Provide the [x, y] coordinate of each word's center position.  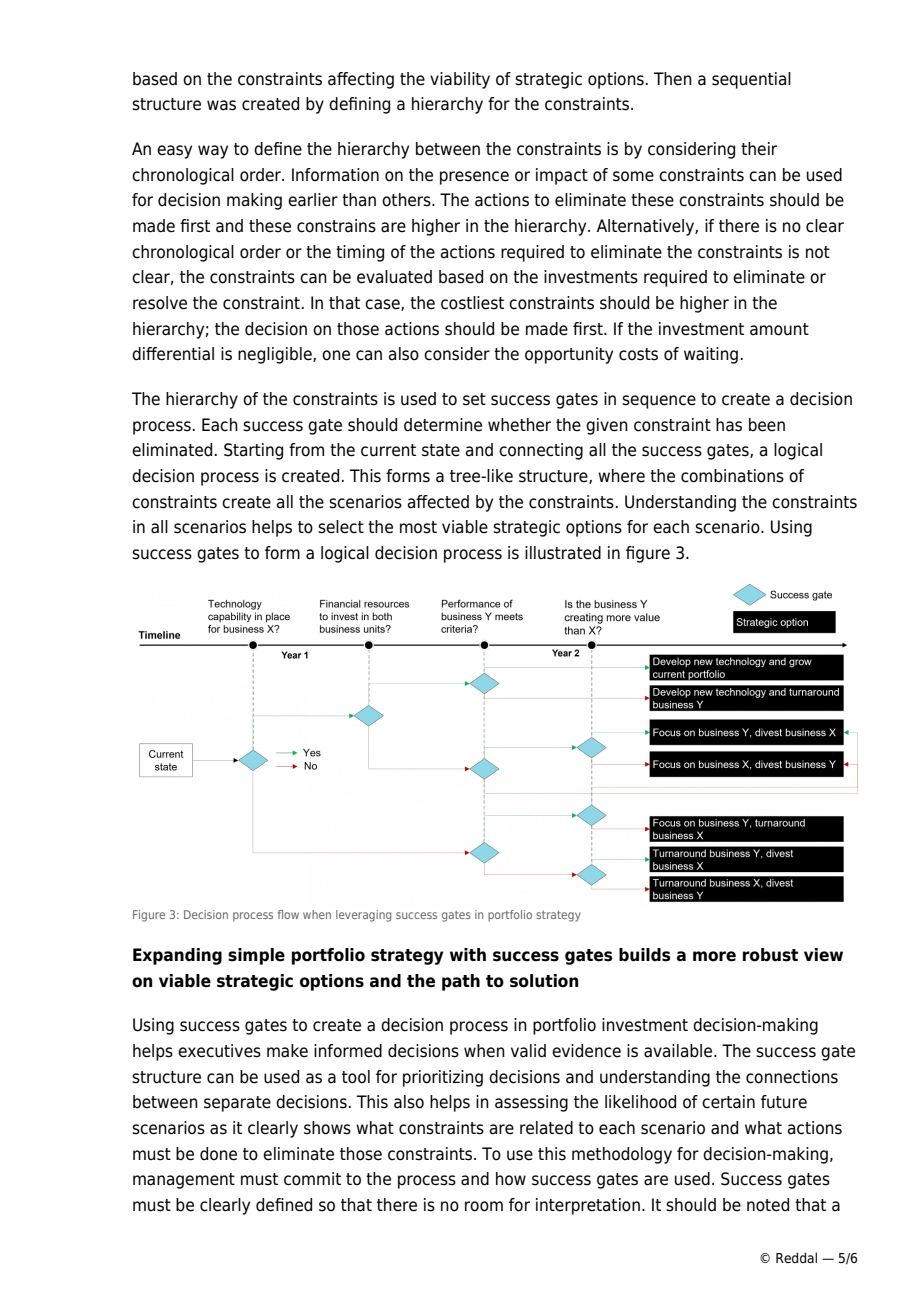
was [221, 105]
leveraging [363, 916]
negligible [276, 355]
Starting [253, 451]
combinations [732, 476]
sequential [751, 80]
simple [256, 956]
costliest [472, 303]
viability [460, 80]
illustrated [563, 553]
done [218, 1154]
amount [779, 329]
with [468, 954]
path [461, 982]
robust [770, 955]
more [714, 956]
